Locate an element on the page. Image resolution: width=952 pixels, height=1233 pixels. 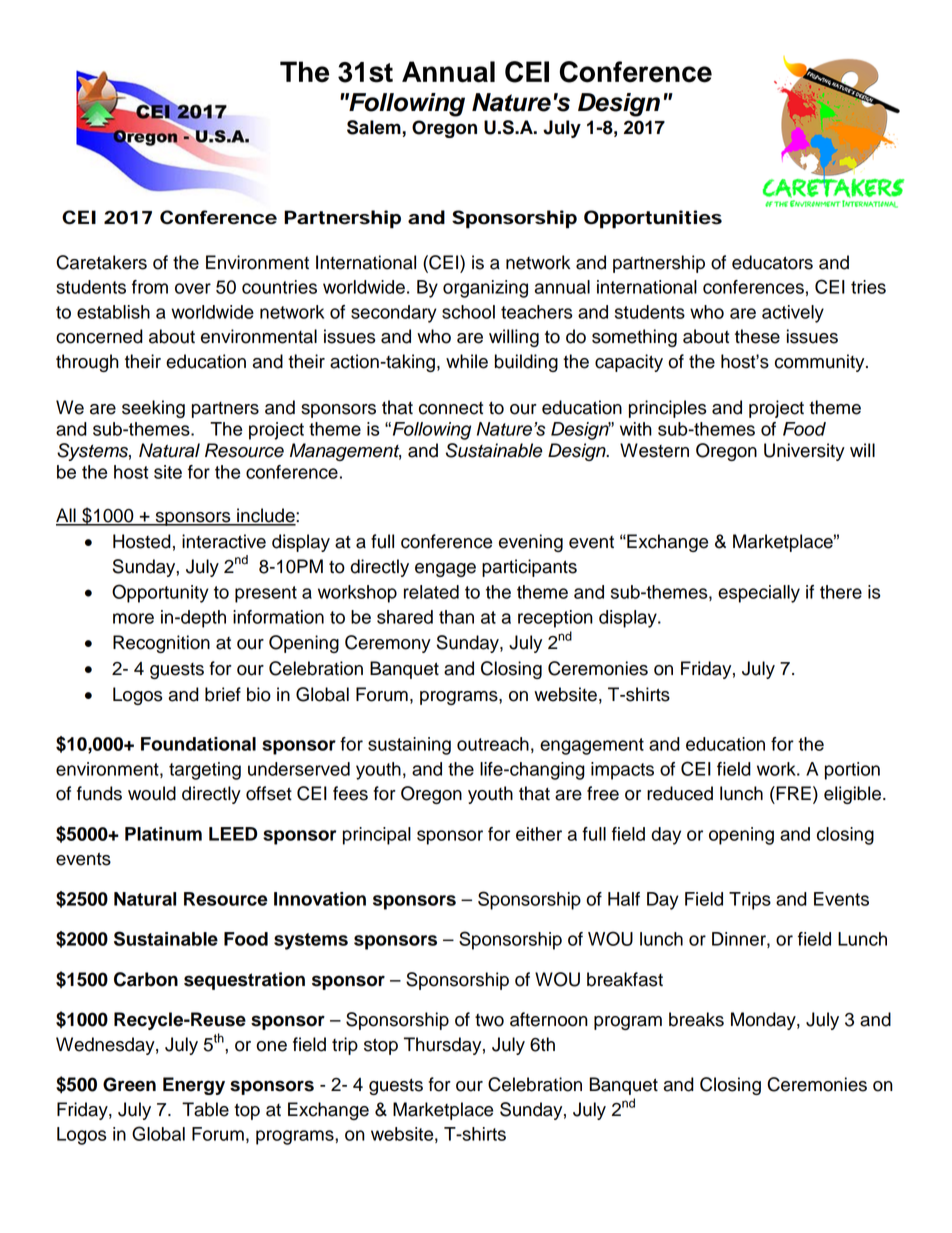
Opportunities is located at coordinates (653, 219).
